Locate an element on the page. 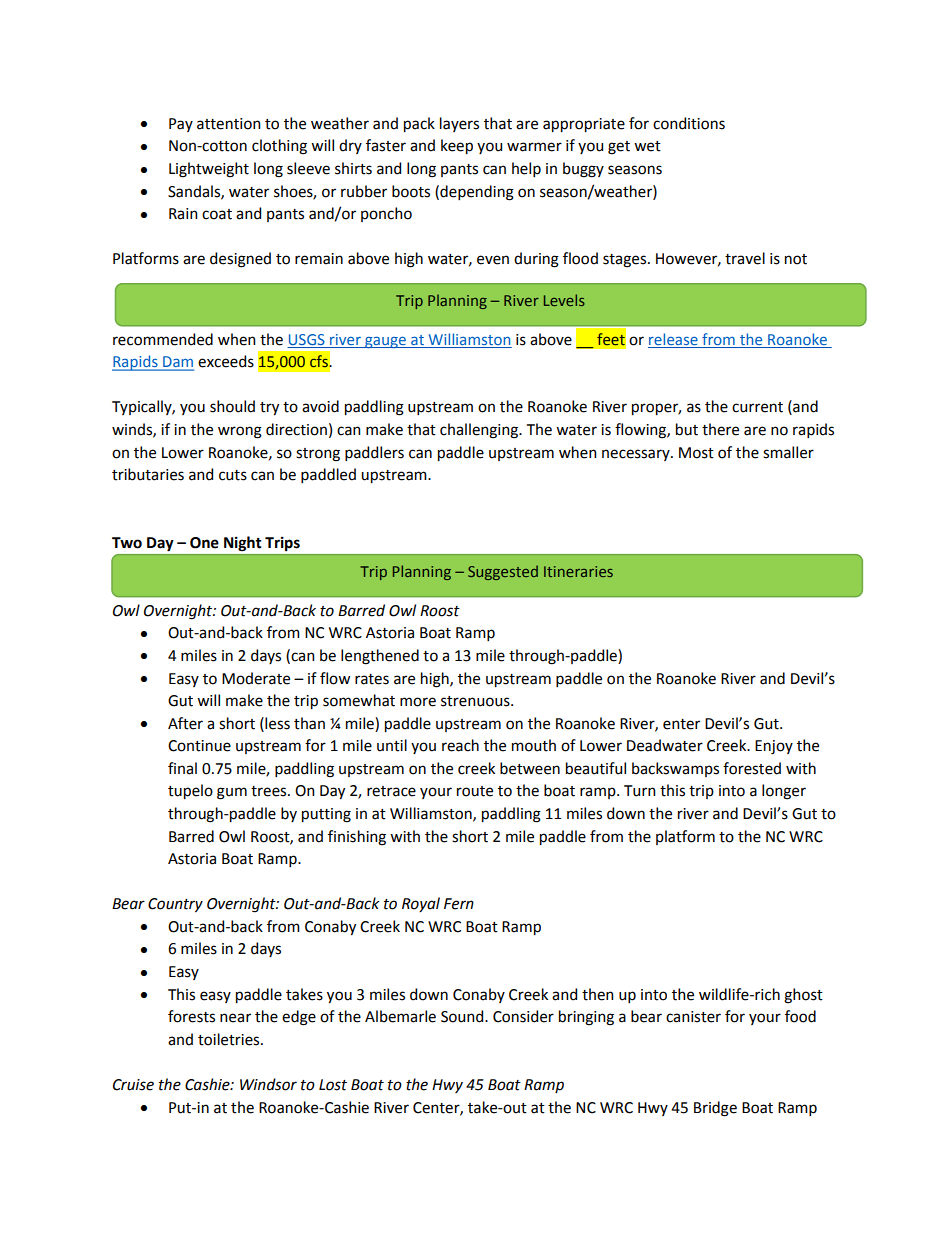 This page has height=1233, width=952. Suggested is located at coordinates (503, 572).
